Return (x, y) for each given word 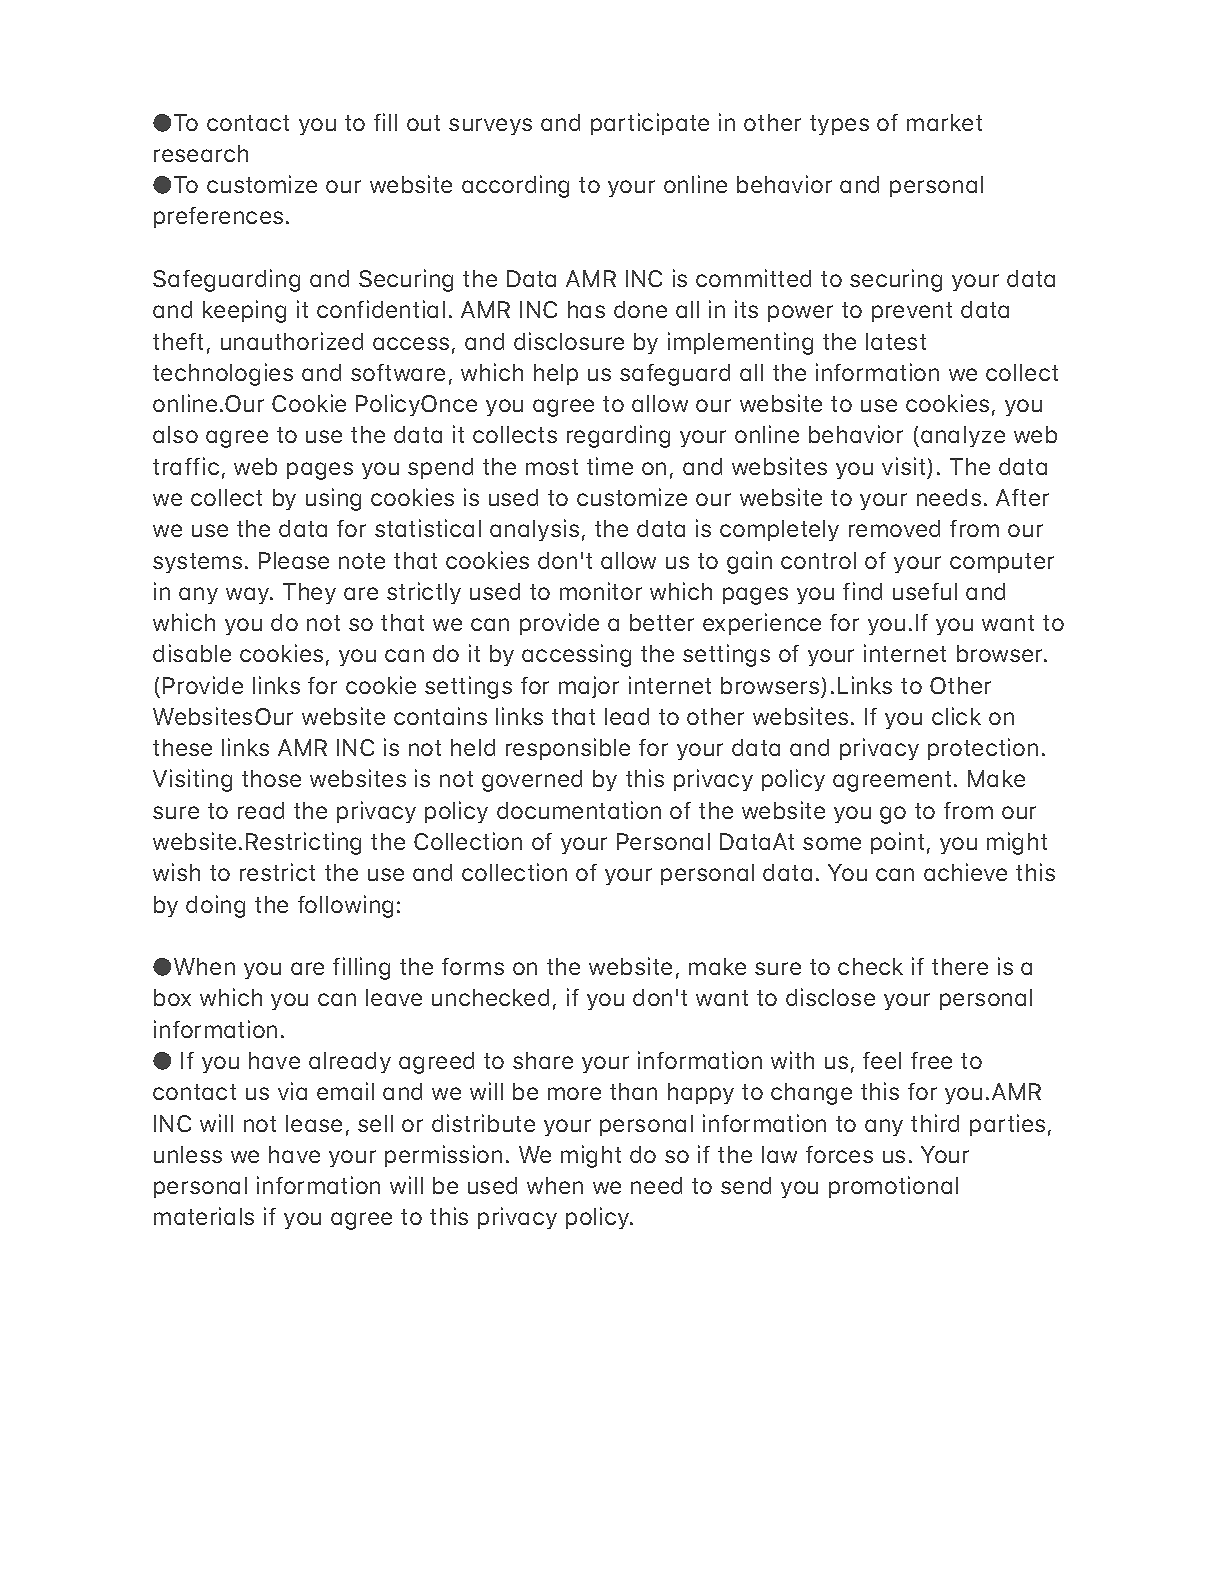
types (839, 125)
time (610, 466)
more (574, 1093)
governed (532, 781)
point (897, 843)
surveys (490, 126)
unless (188, 1154)
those (271, 778)
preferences (218, 217)
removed (894, 528)
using (333, 499)
